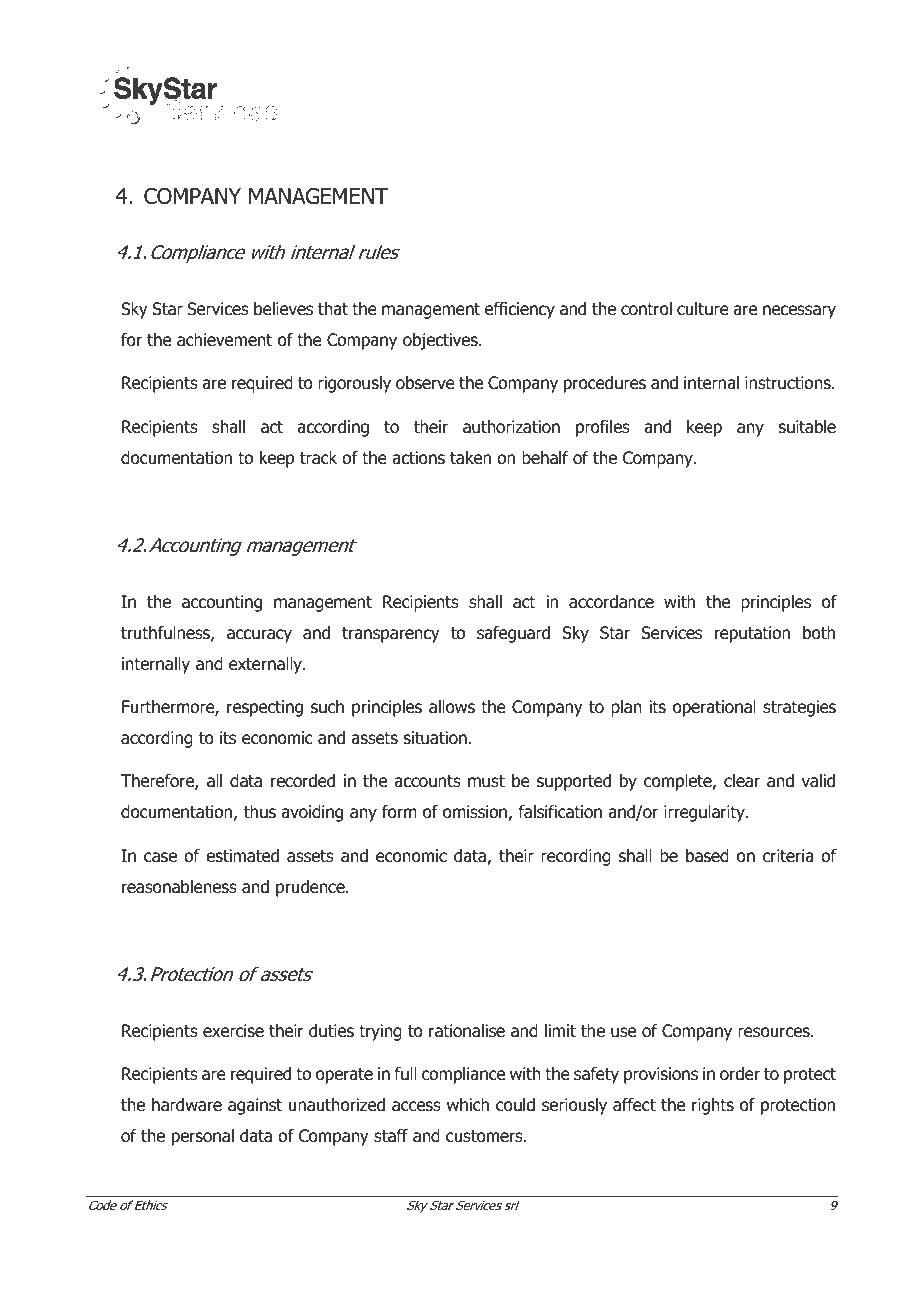  Describe the element at coordinates (520, 310) in the image. I see `efficiency` at that location.
